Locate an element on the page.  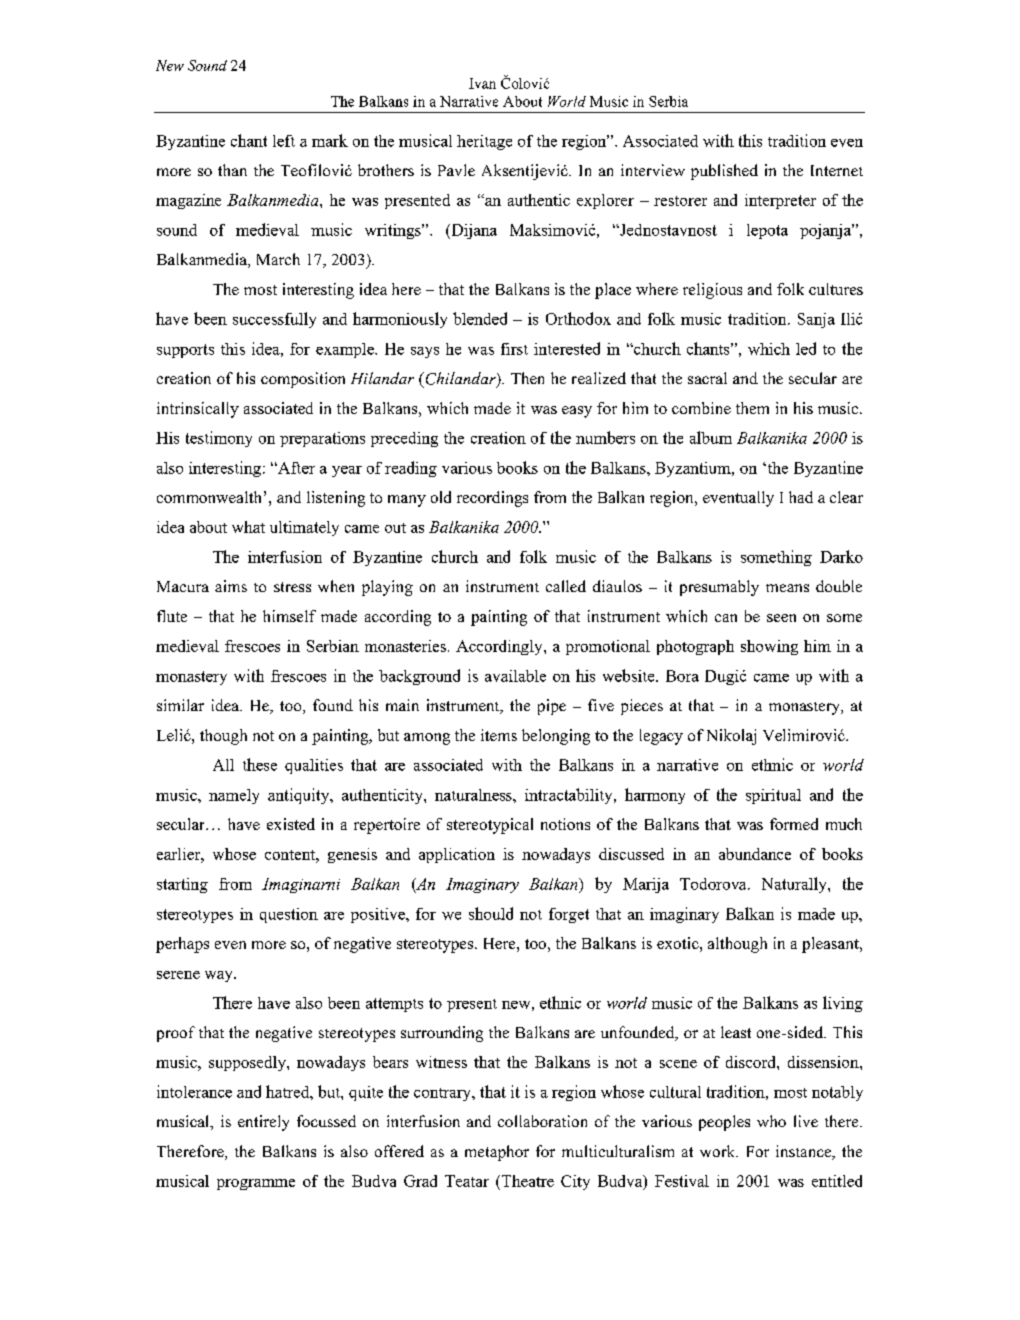
left is located at coordinates (284, 141).
